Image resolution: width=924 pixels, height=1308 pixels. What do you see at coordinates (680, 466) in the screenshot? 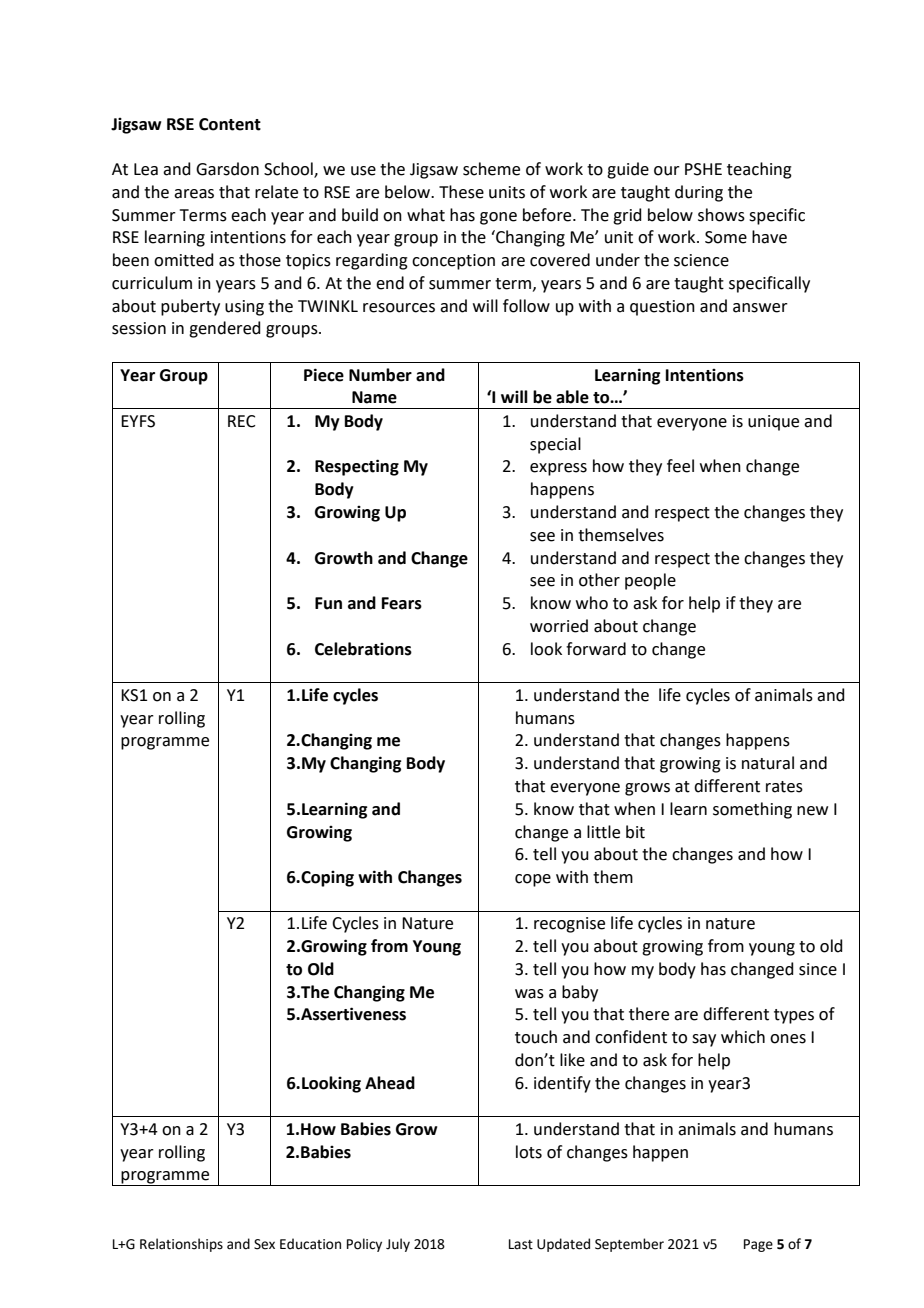
I see `feel` at bounding box center [680, 466].
